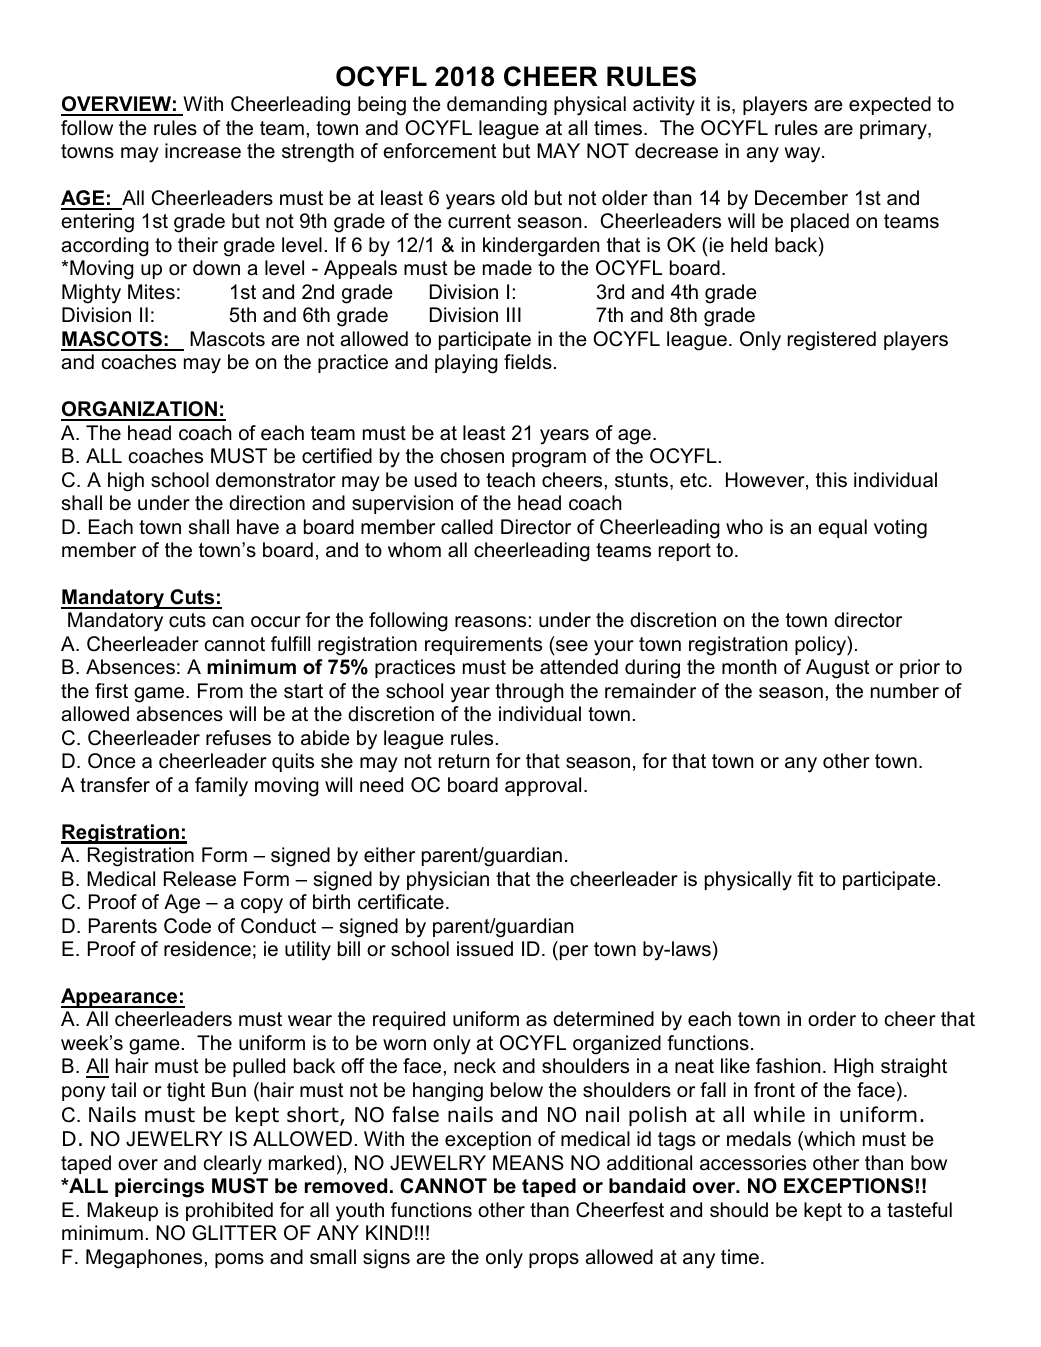  I want to click on prohibited, so click(229, 1211).
